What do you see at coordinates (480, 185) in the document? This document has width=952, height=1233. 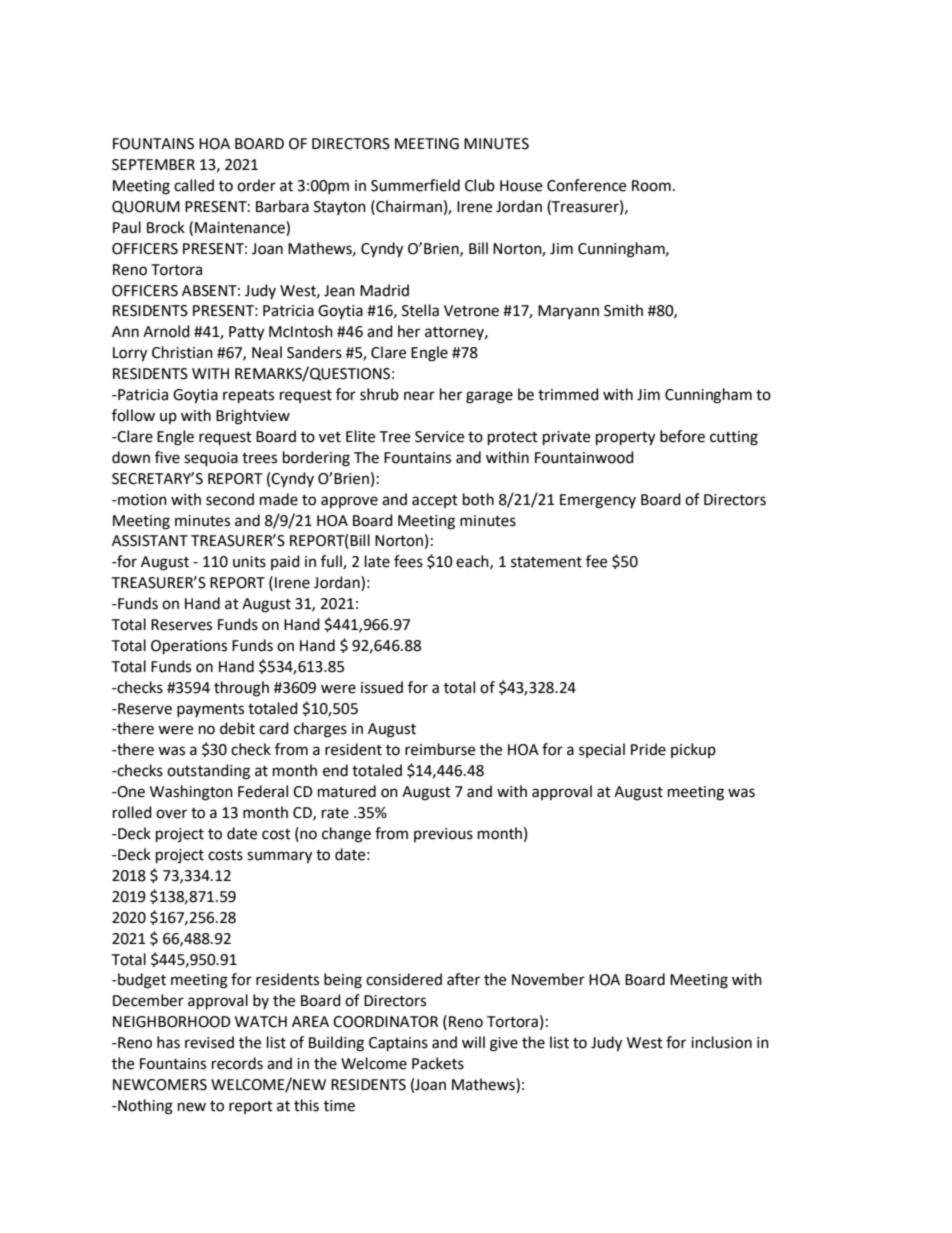 I see `Club` at bounding box center [480, 185].
